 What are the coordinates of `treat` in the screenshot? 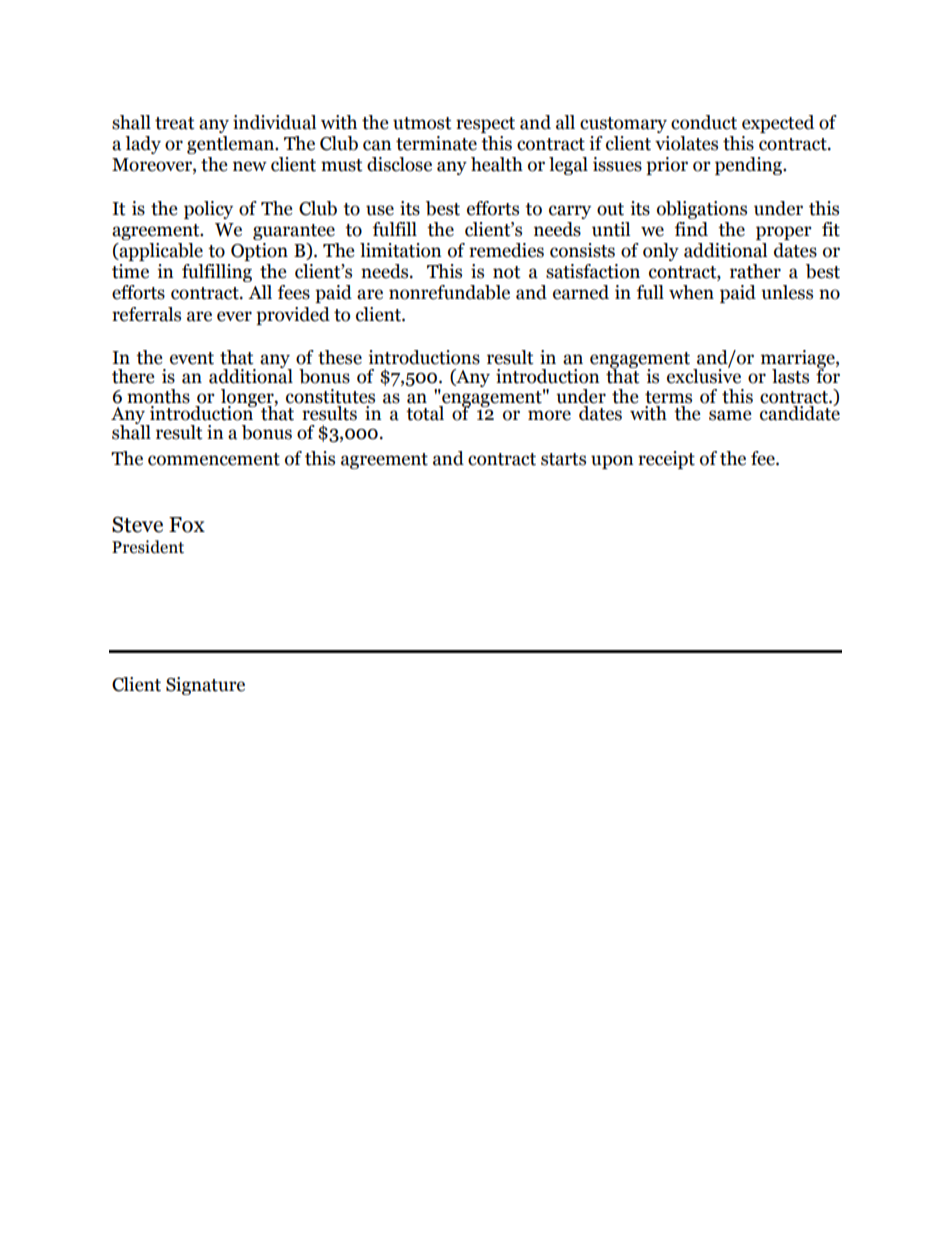 It's located at (175, 123).
